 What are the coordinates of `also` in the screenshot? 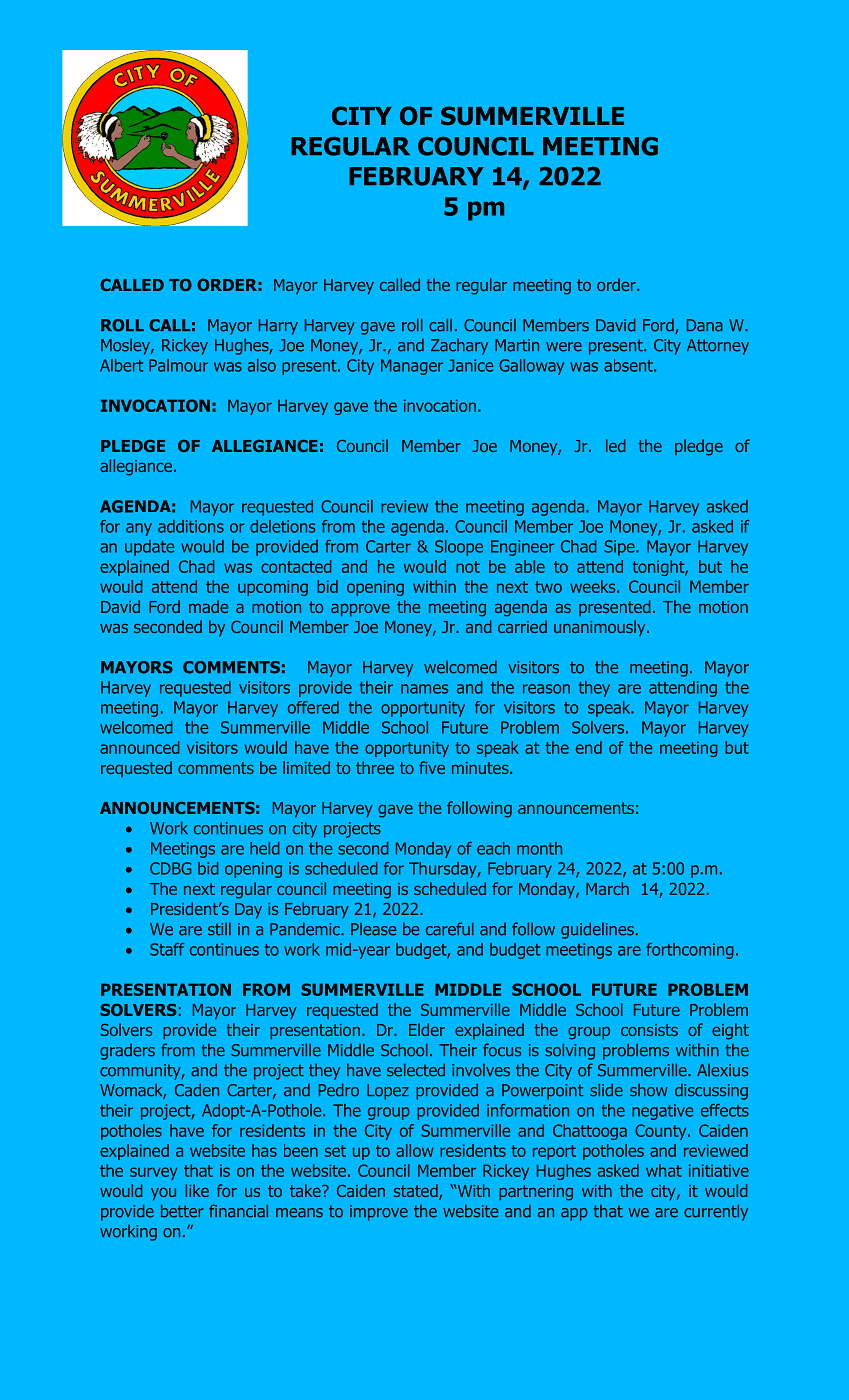 It's located at (262, 365).
